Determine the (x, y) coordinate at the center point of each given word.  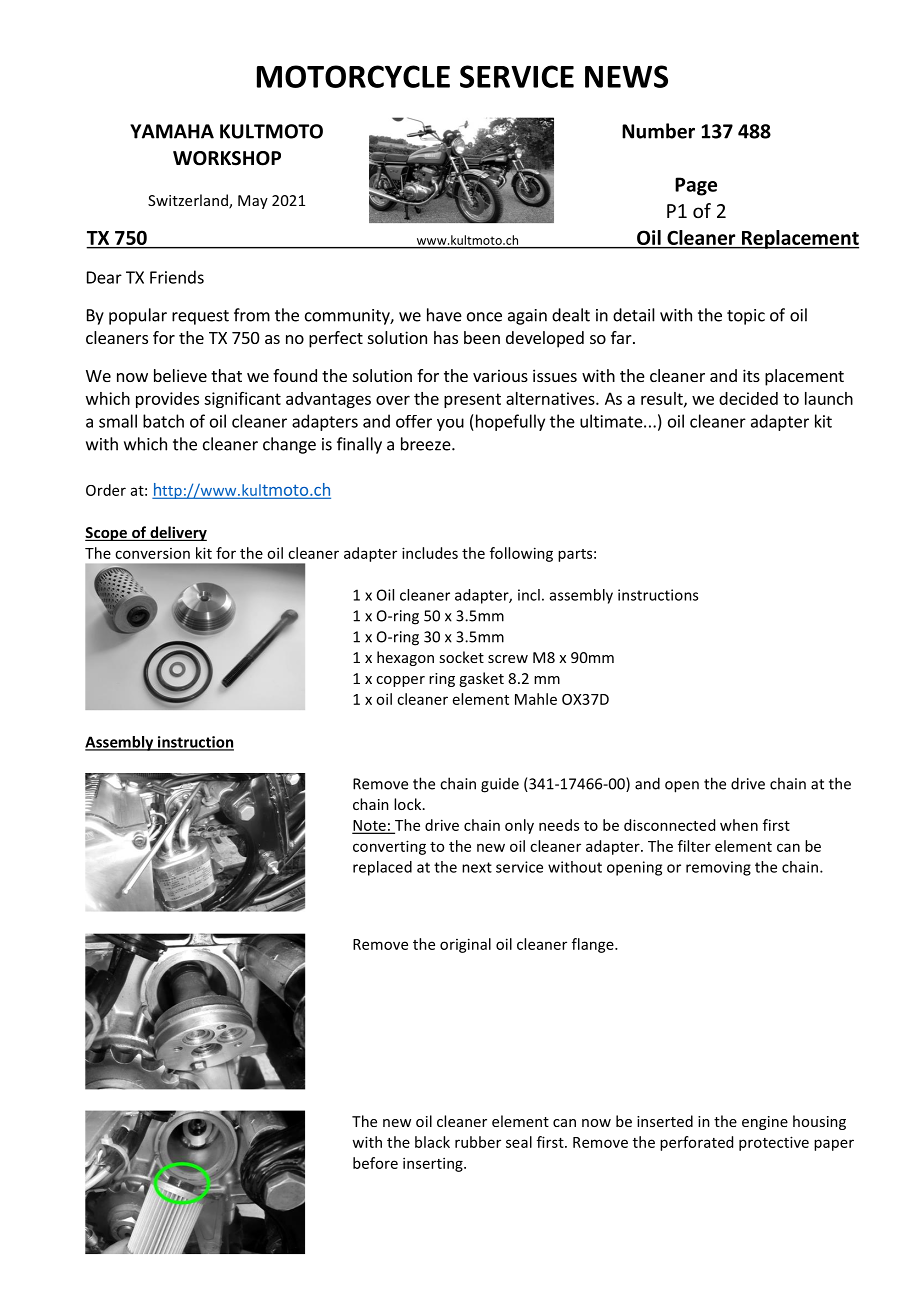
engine (765, 1123)
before (375, 1163)
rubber (478, 1142)
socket (461, 657)
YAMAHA (172, 131)
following (521, 554)
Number (658, 131)
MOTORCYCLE (353, 76)
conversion (152, 553)
